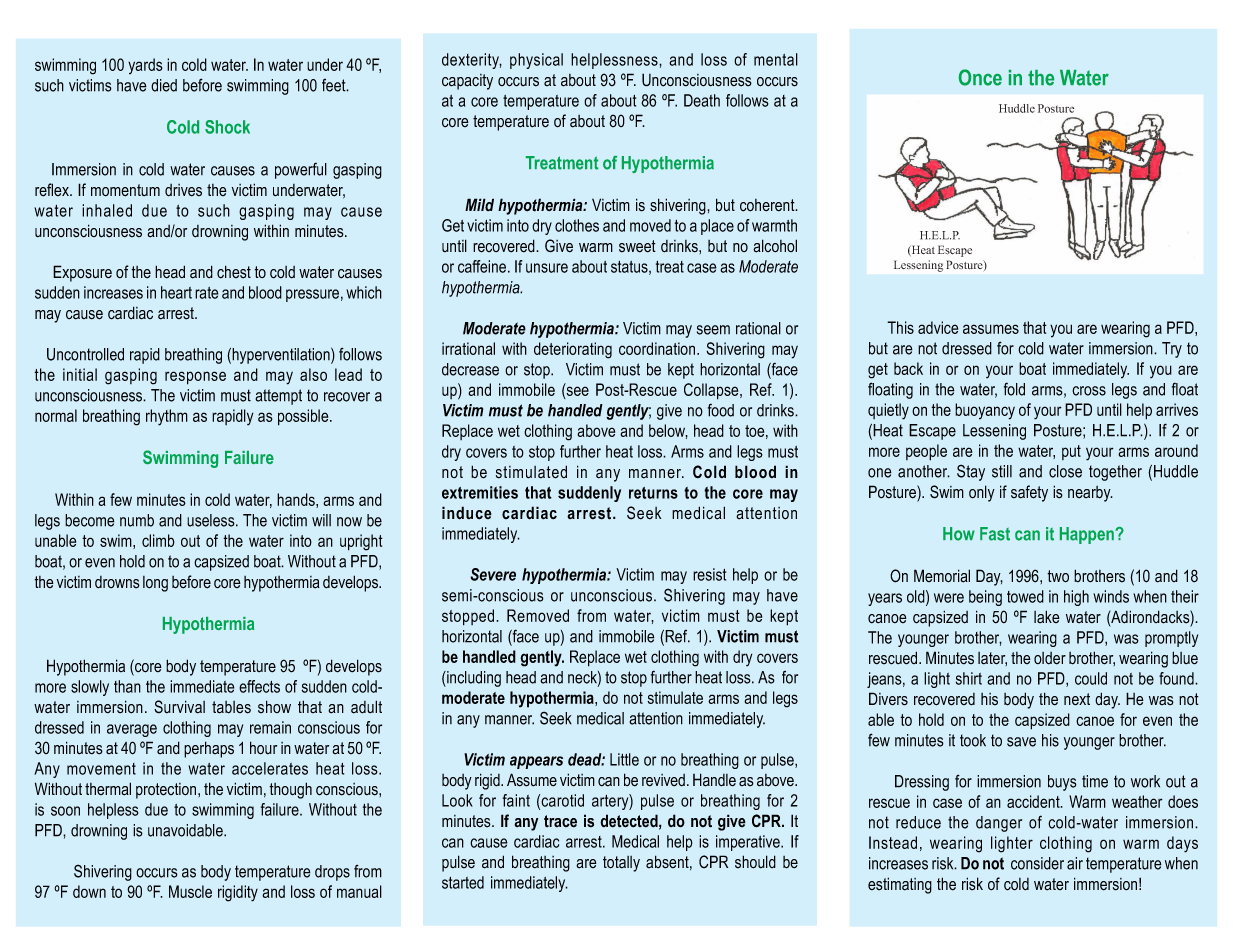 Image resolution: width=1233 pixels, height=952 pixels. I want to click on than, so click(127, 686).
